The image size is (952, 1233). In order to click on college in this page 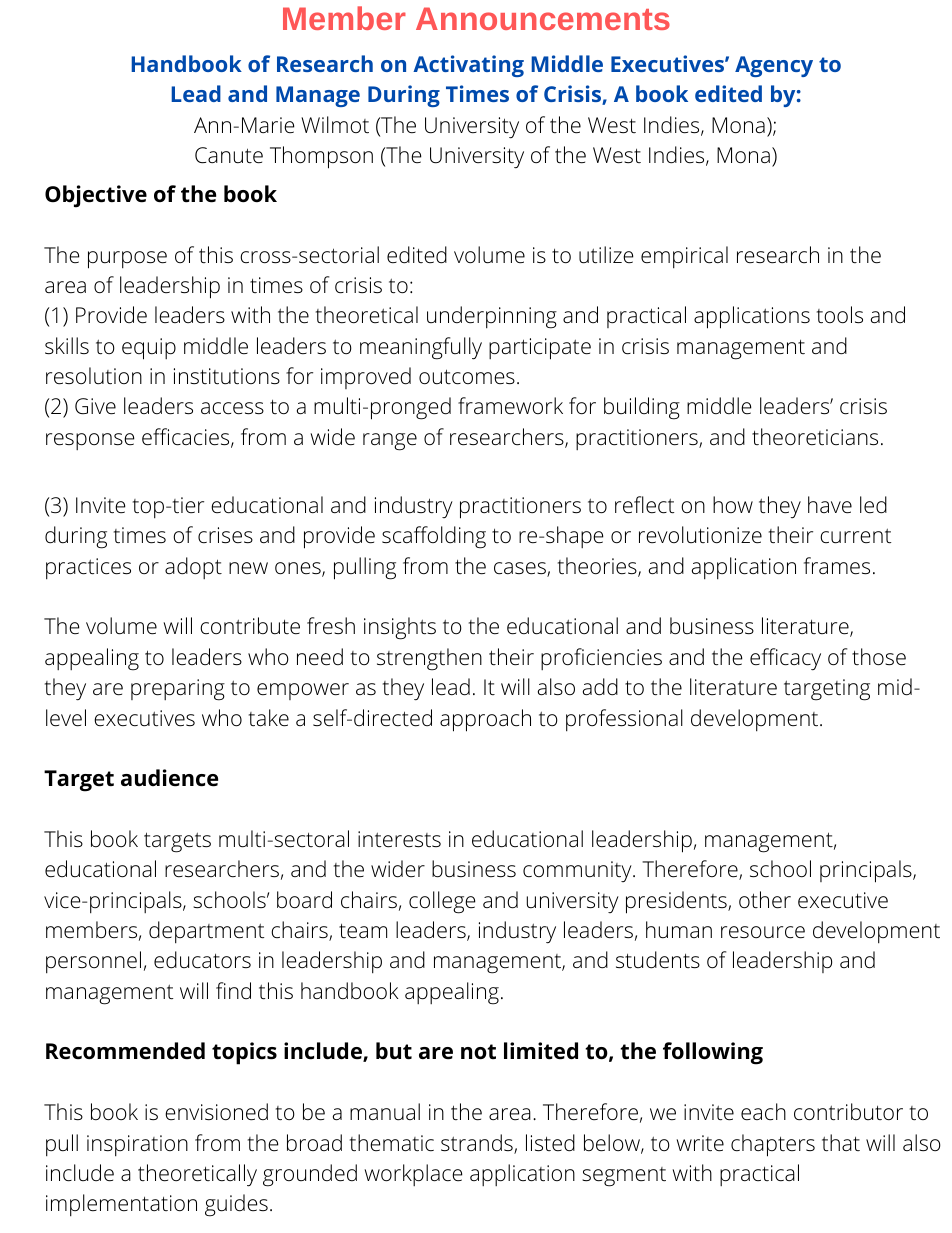, I will do `click(442, 902)`.
